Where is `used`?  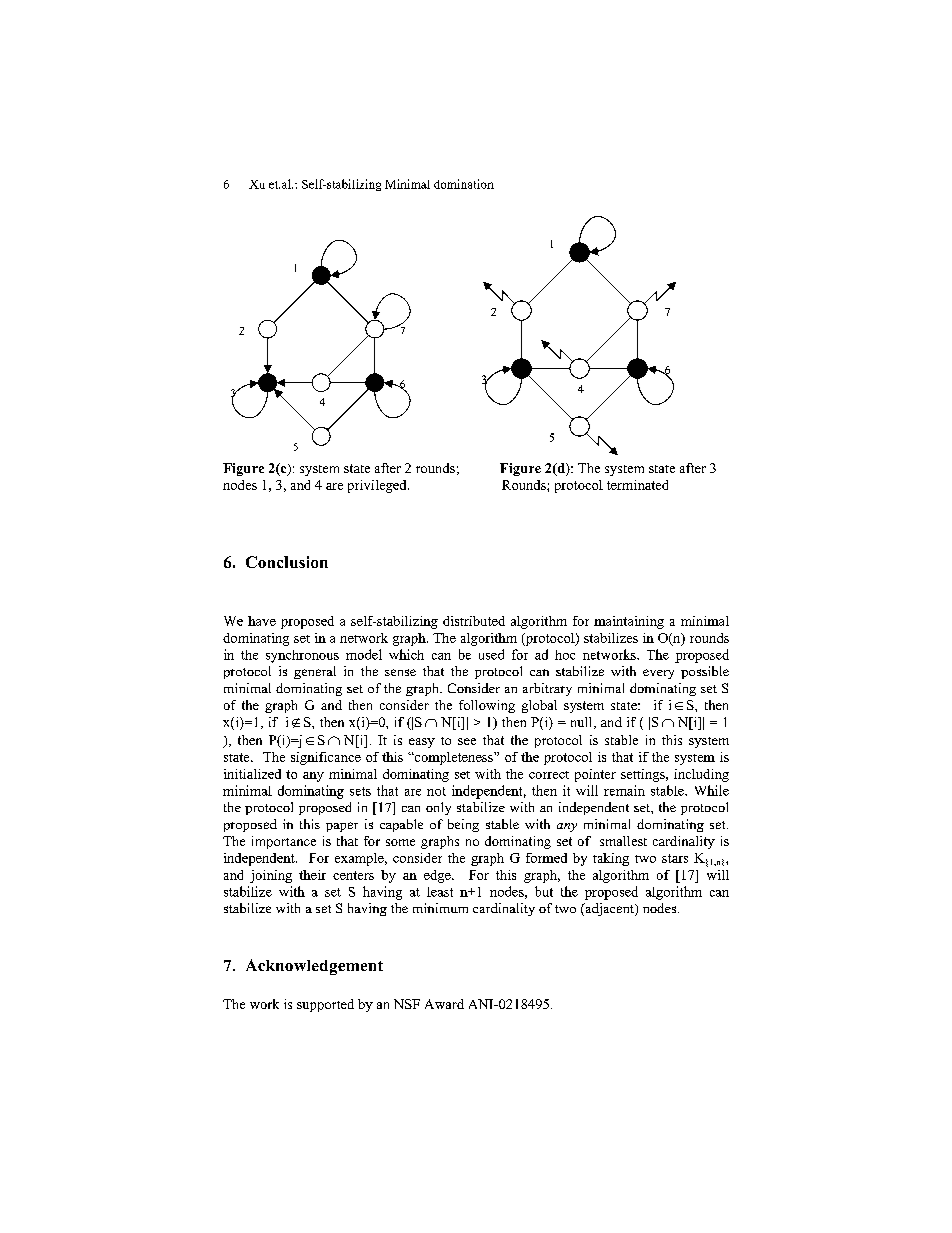 used is located at coordinates (491, 654).
